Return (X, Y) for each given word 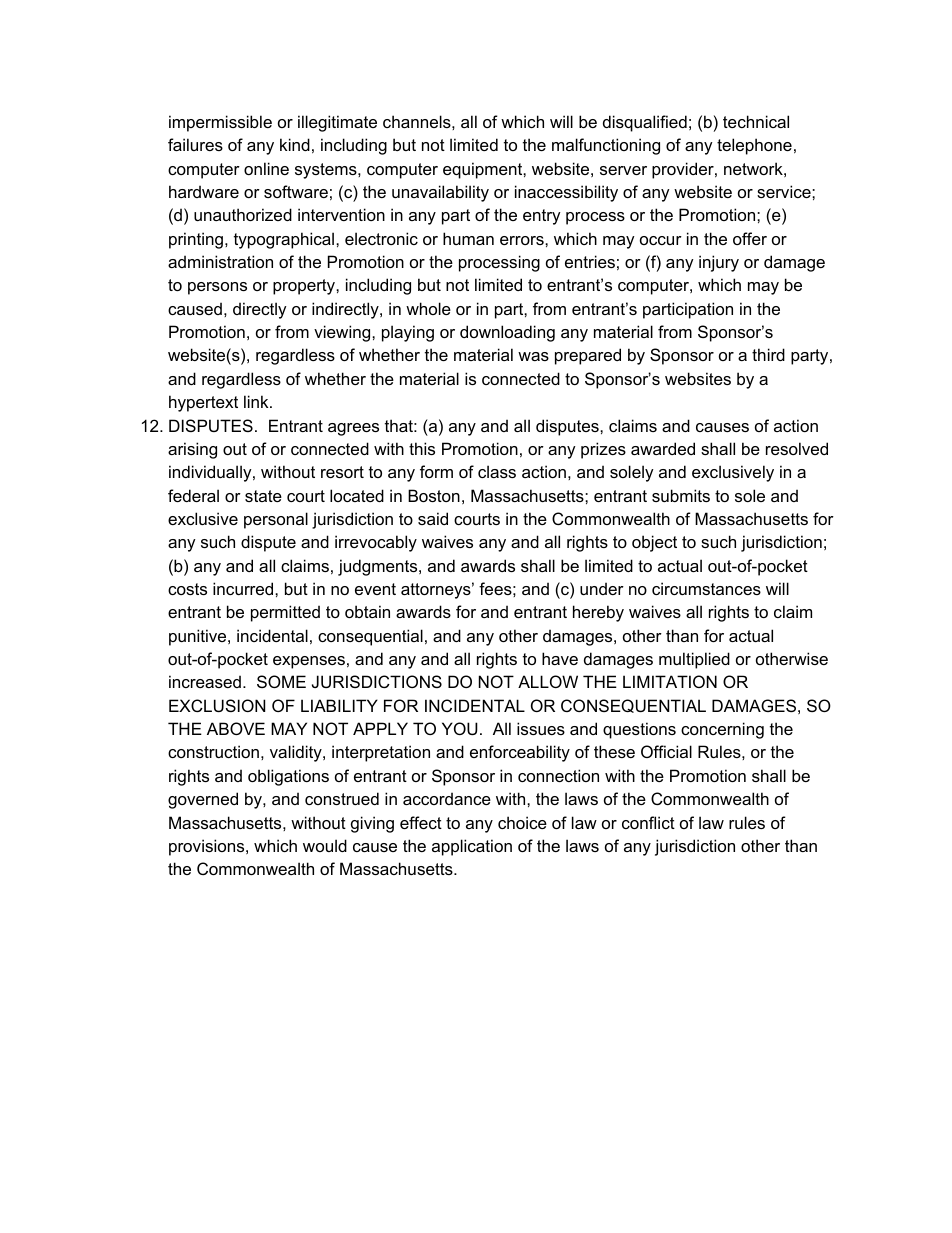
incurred (244, 588)
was (533, 356)
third (768, 354)
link (257, 401)
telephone (754, 146)
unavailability (440, 193)
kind (295, 144)
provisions (208, 847)
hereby (598, 613)
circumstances (706, 588)
